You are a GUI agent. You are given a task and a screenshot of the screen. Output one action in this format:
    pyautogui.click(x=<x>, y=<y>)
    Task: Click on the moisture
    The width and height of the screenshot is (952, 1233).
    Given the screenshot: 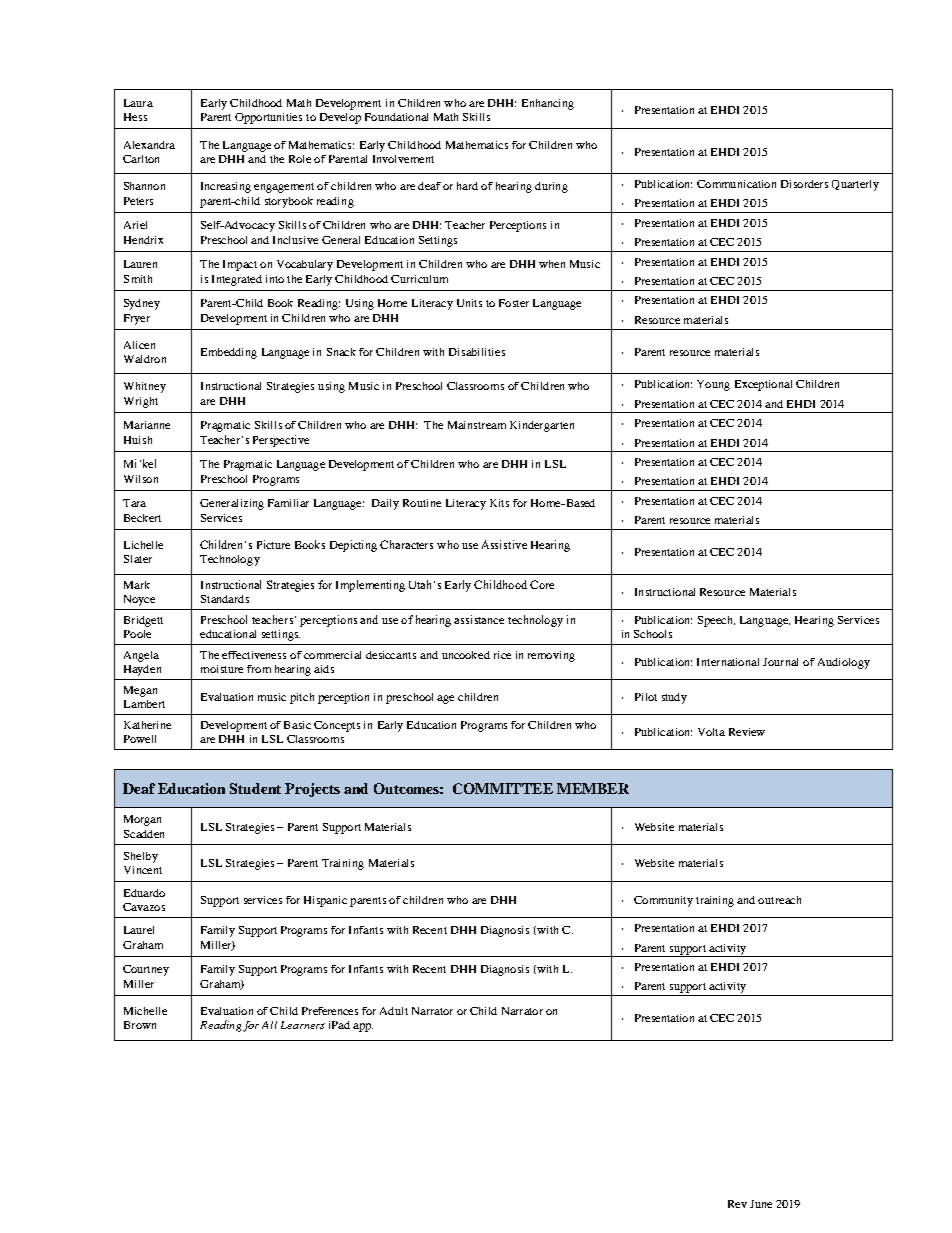 What is the action you would take?
    pyautogui.click(x=222, y=669)
